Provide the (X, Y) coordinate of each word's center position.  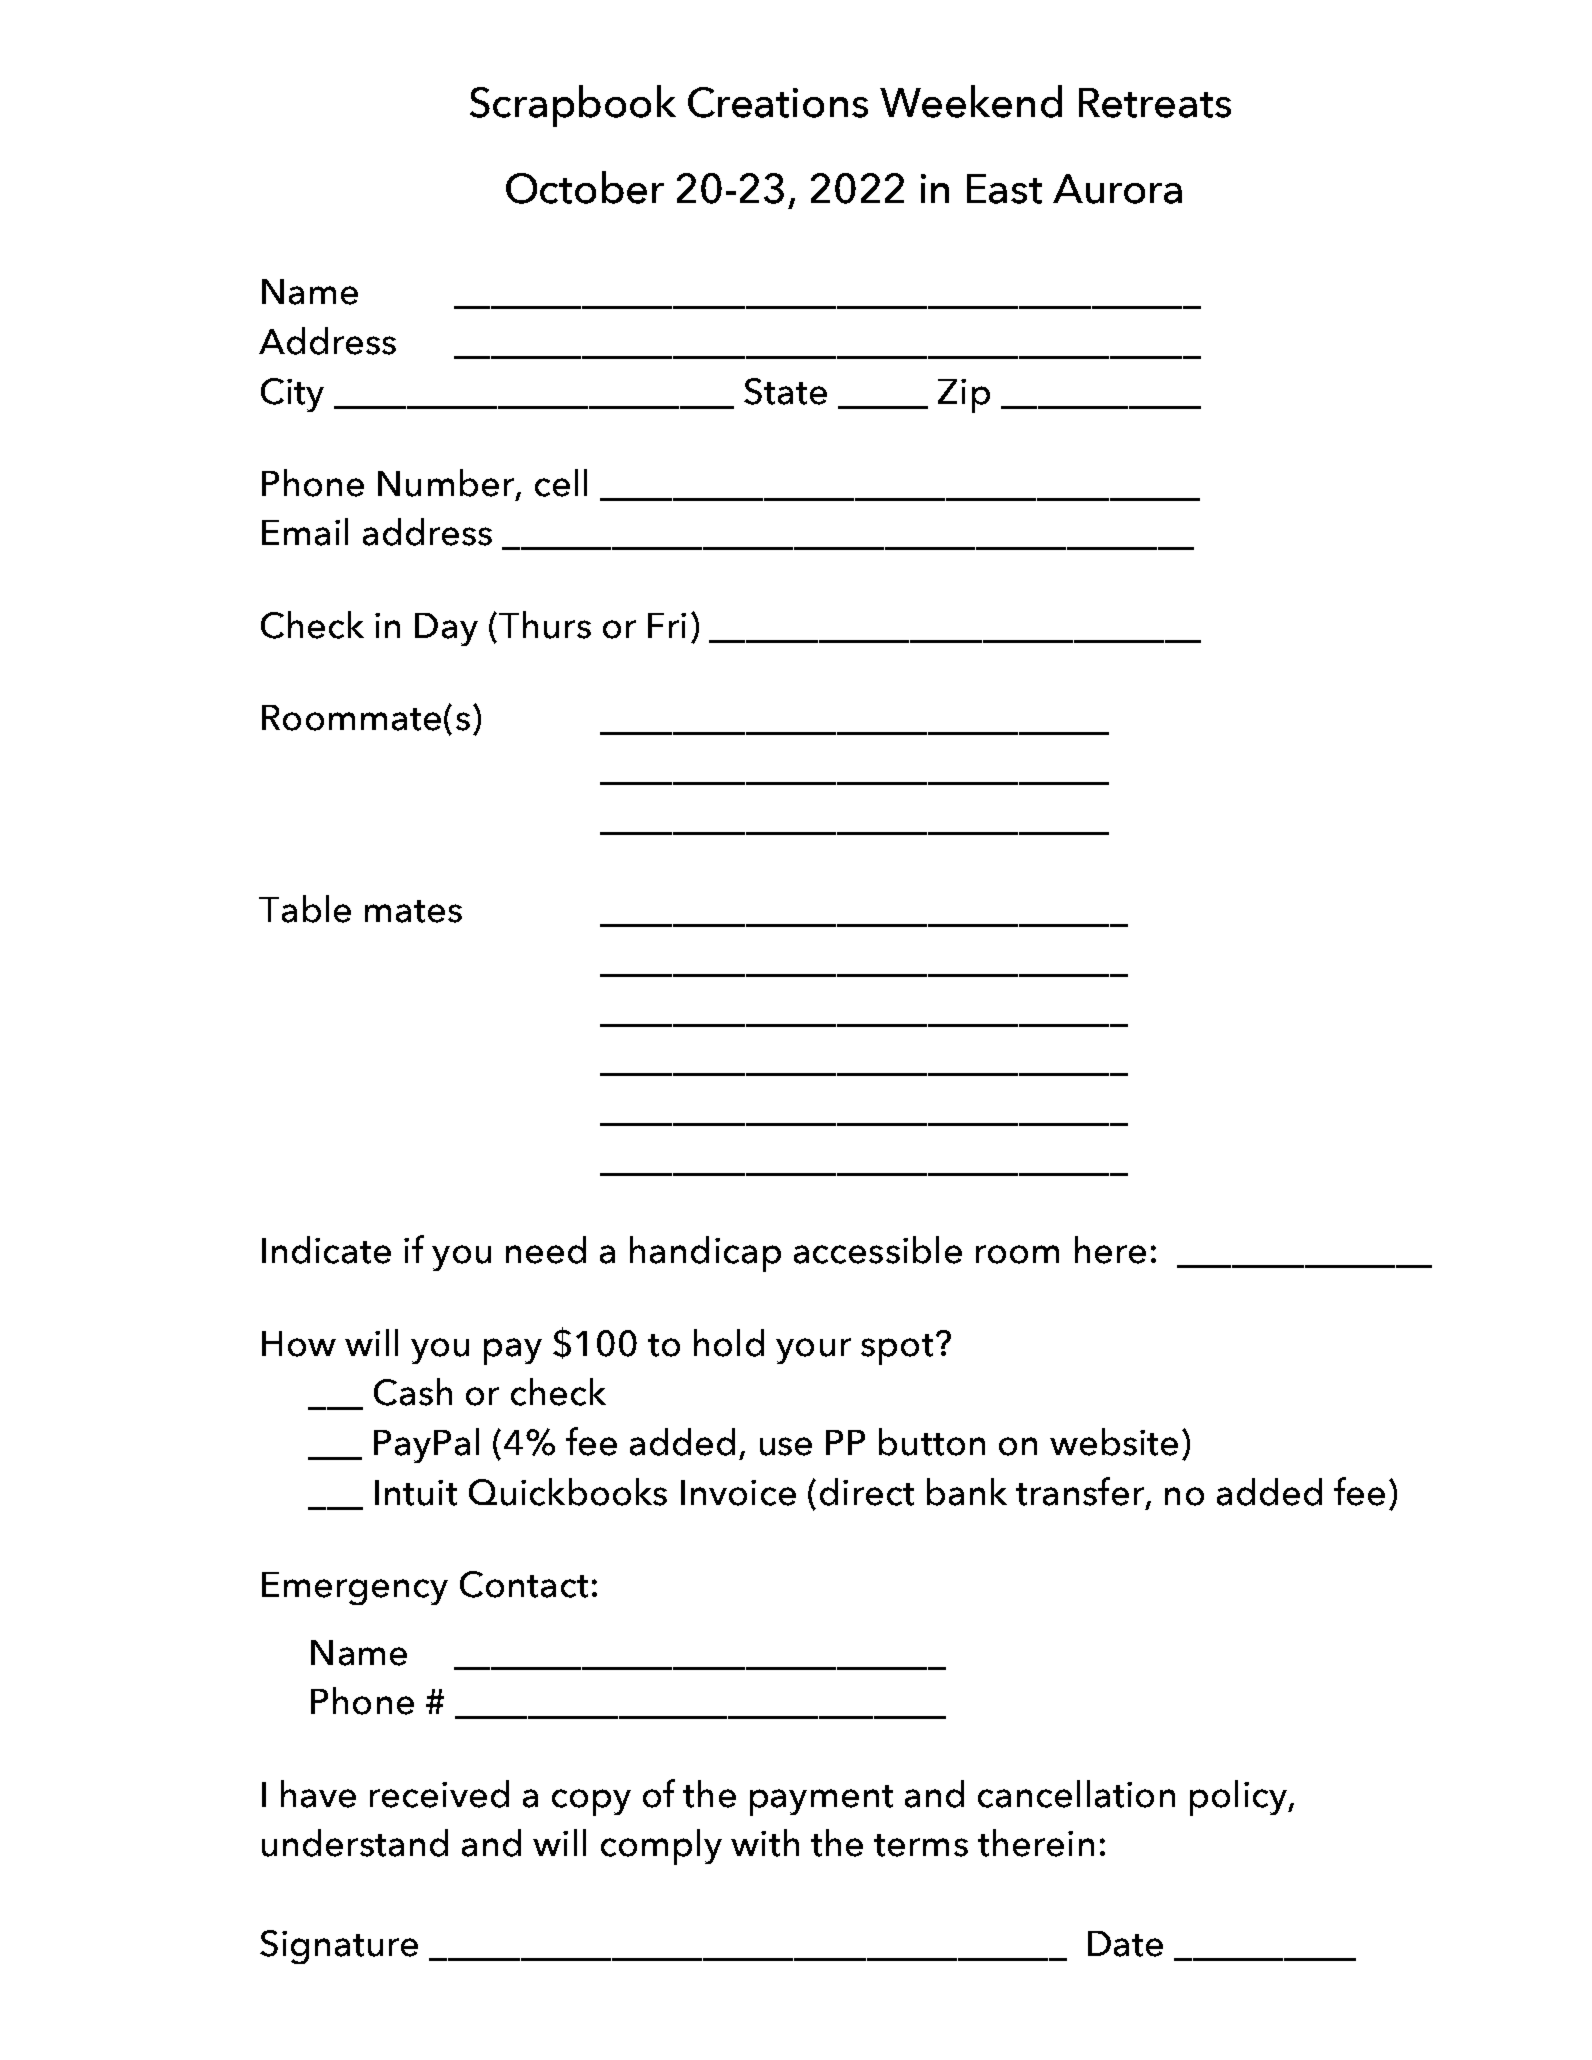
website (1114, 1442)
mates (413, 911)
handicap (705, 1254)
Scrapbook (573, 106)
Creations (778, 102)
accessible (878, 1250)
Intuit (416, 1493)
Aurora (1117, 189)
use (786, 1446)
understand (355, 1843)
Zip (964, 396)
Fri (667, 625)
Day (446, 629)
